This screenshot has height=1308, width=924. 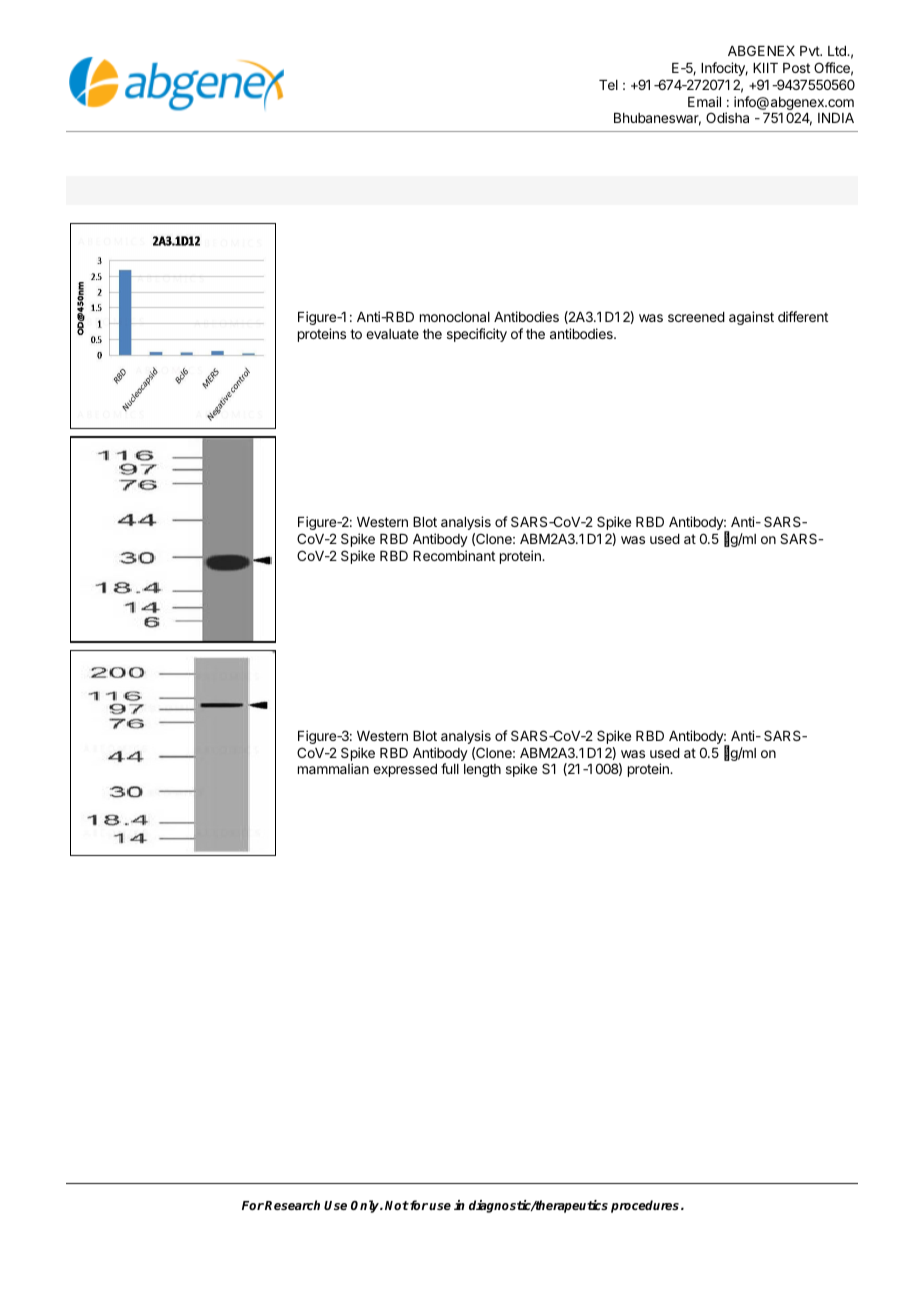 I want to click on length, so click(x=482, y=770).
